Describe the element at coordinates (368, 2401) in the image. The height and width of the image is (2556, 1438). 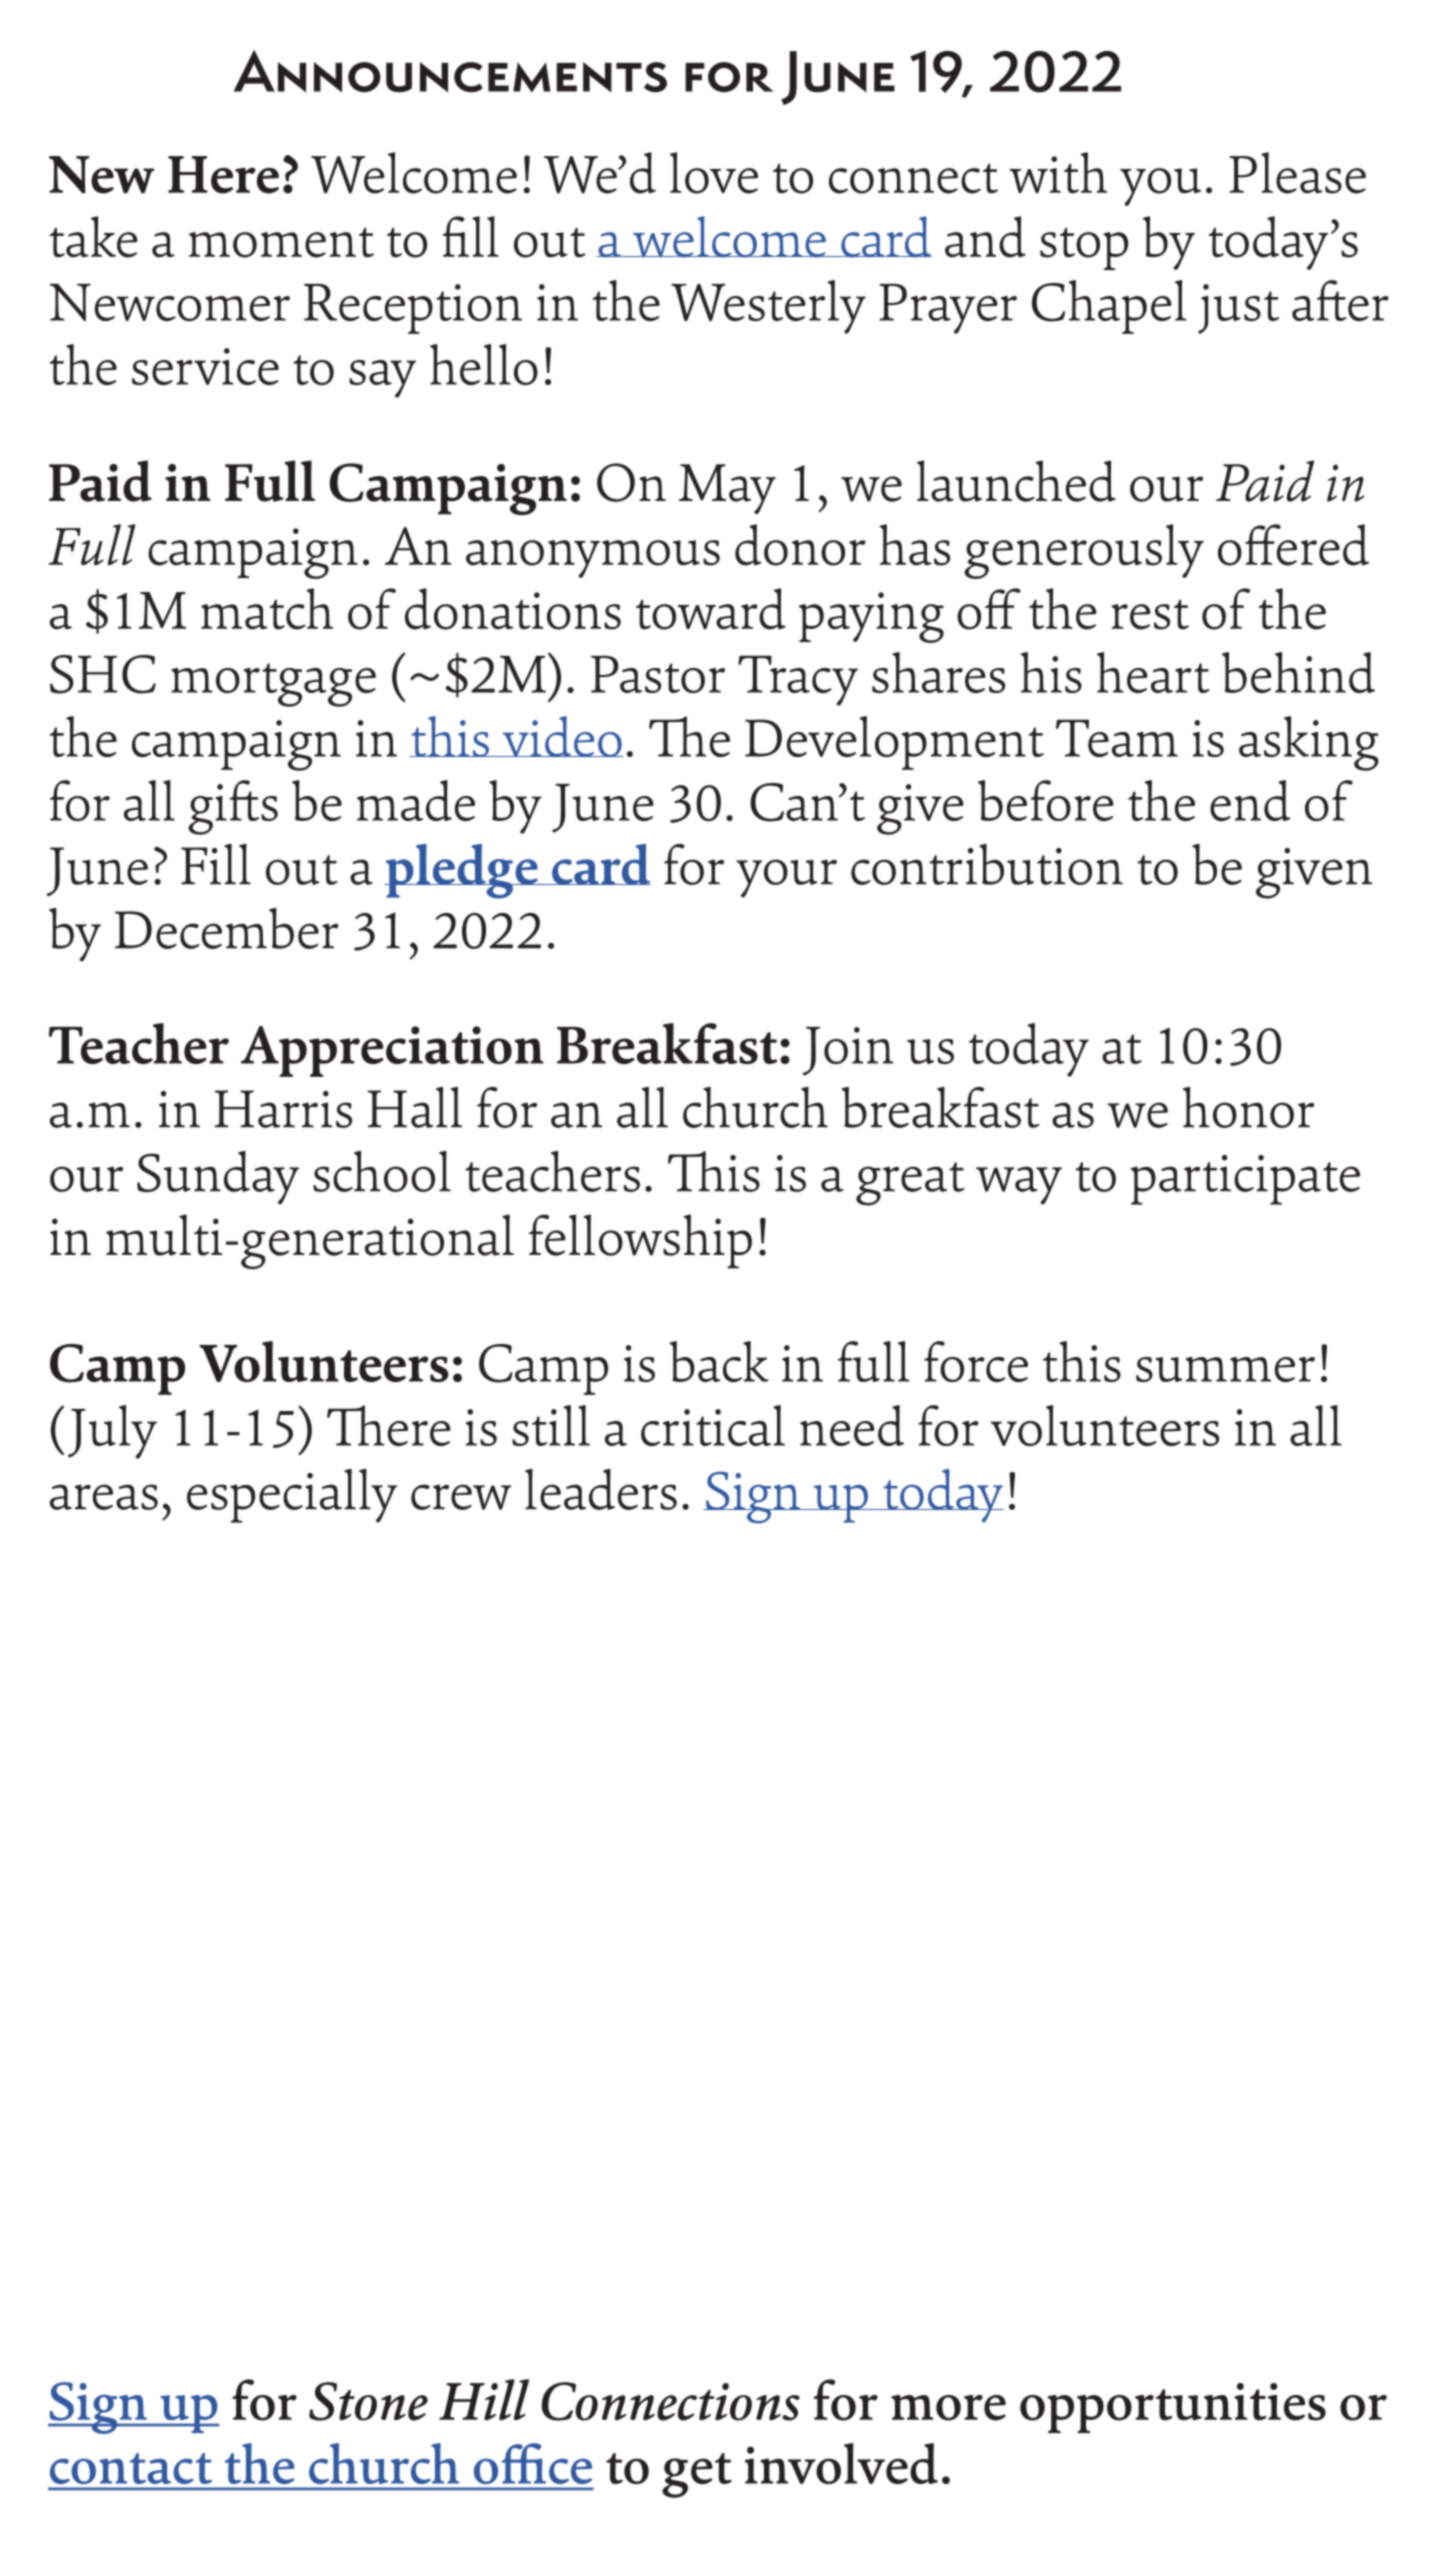
I see `Stone` at that location.
